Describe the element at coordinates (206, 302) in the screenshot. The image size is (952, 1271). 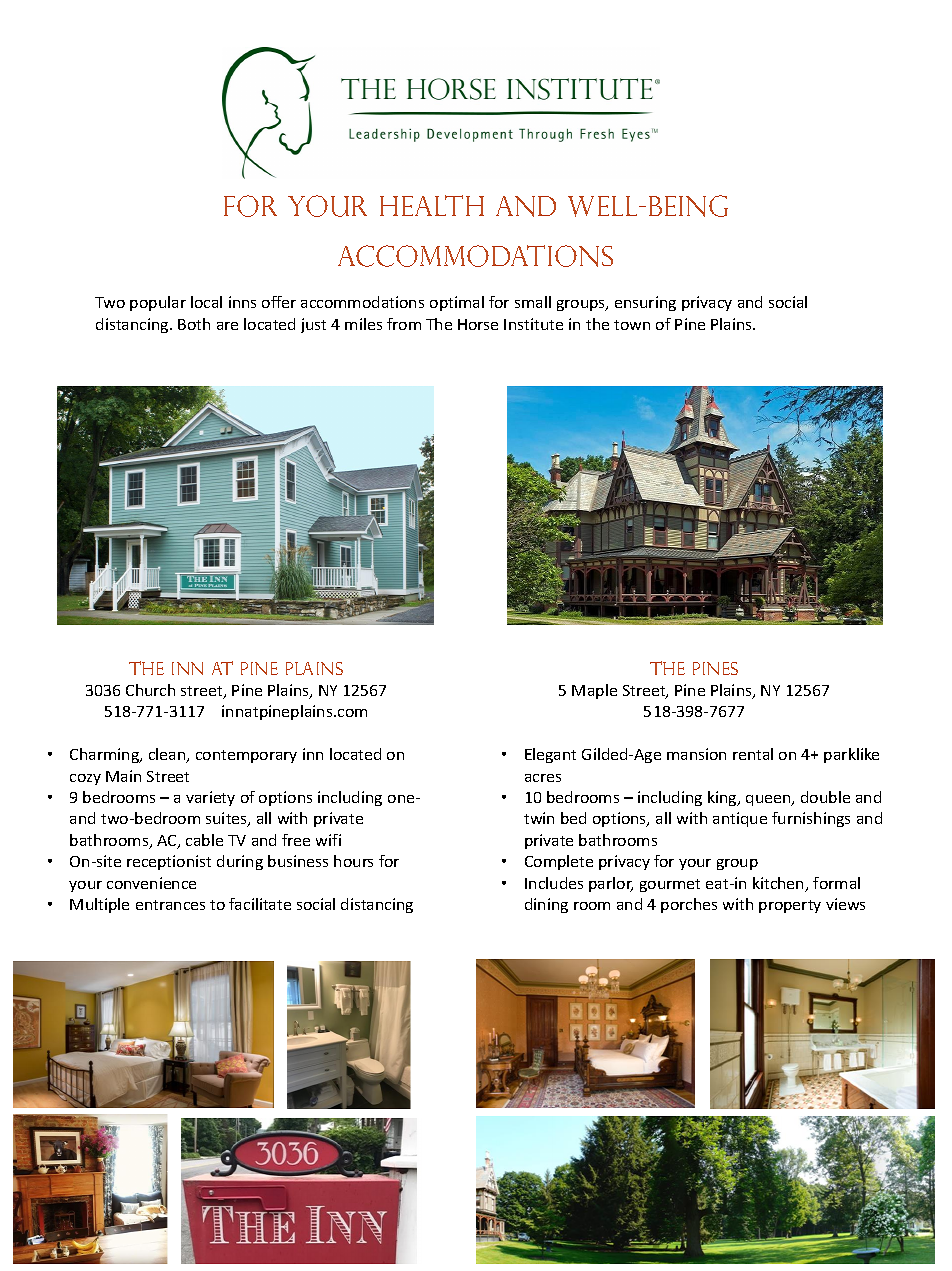
I see `local` at that location.
